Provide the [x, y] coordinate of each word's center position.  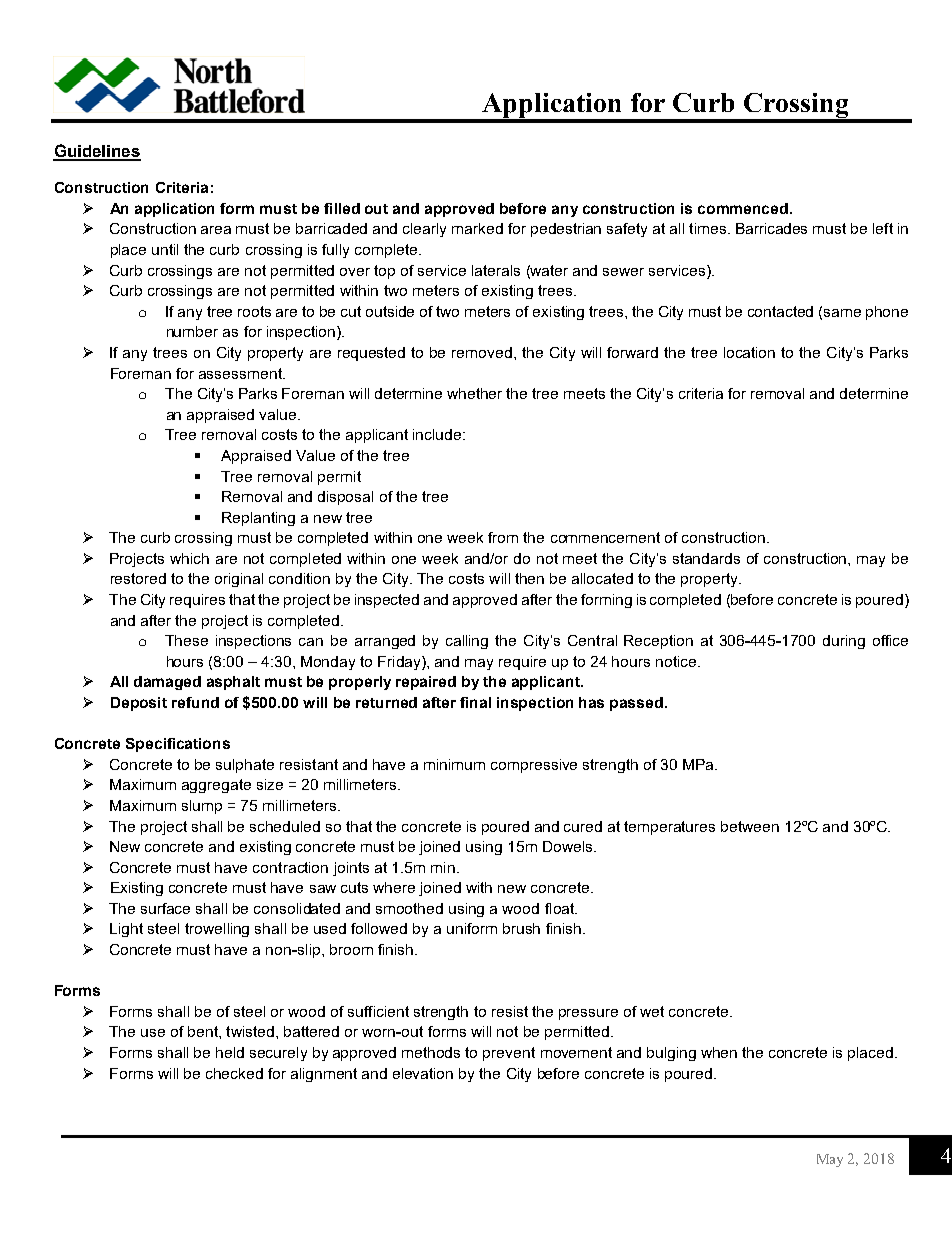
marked [477, 228]
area [216, 230]
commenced [744, 208]
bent [204, 1031]
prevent [509, 1054]
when [719, 1052]
